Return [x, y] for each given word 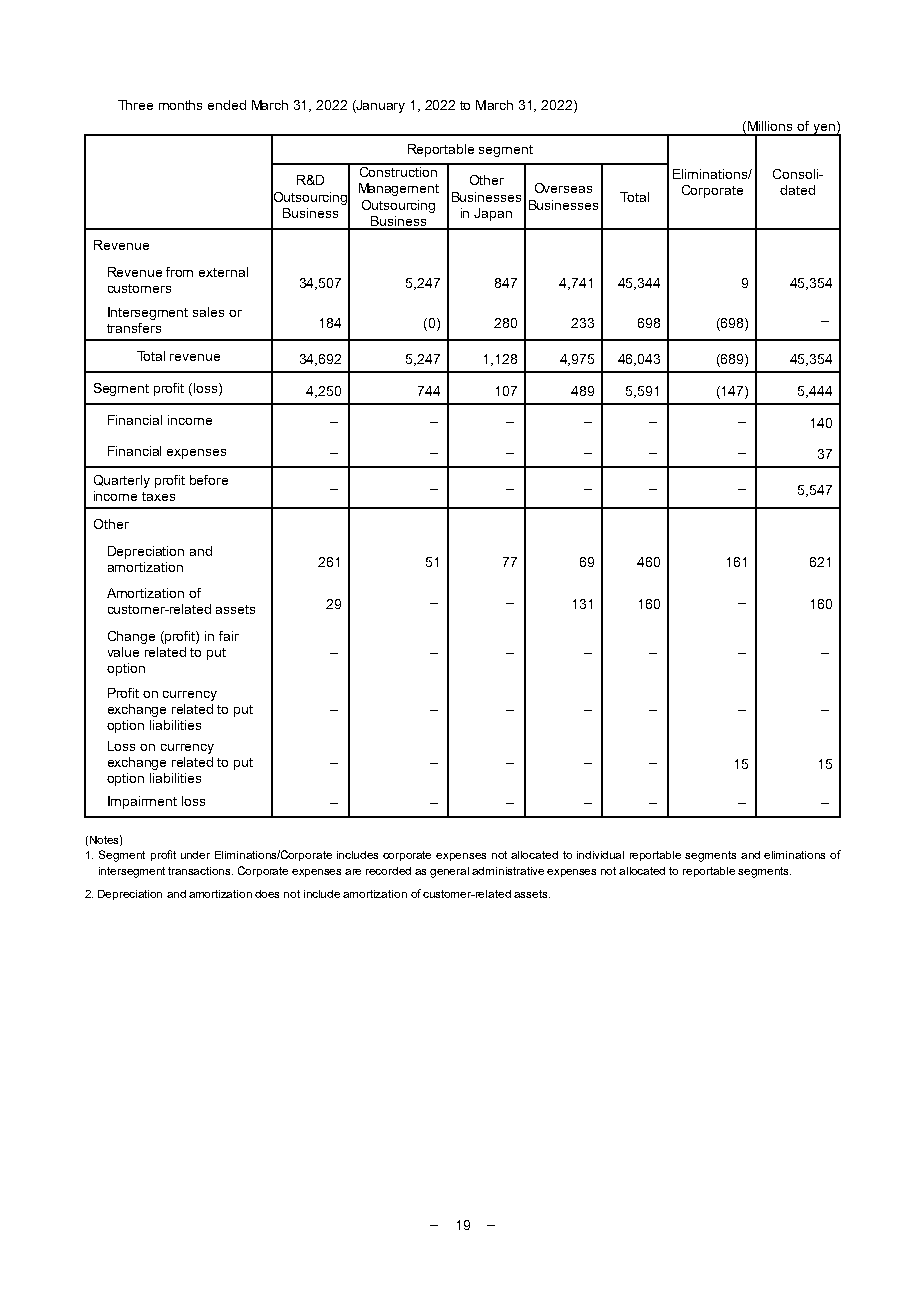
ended [227, 105]
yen [824, 130]
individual [600, 855]
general [449, 872]
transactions [200, 871]
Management [399, 189]
